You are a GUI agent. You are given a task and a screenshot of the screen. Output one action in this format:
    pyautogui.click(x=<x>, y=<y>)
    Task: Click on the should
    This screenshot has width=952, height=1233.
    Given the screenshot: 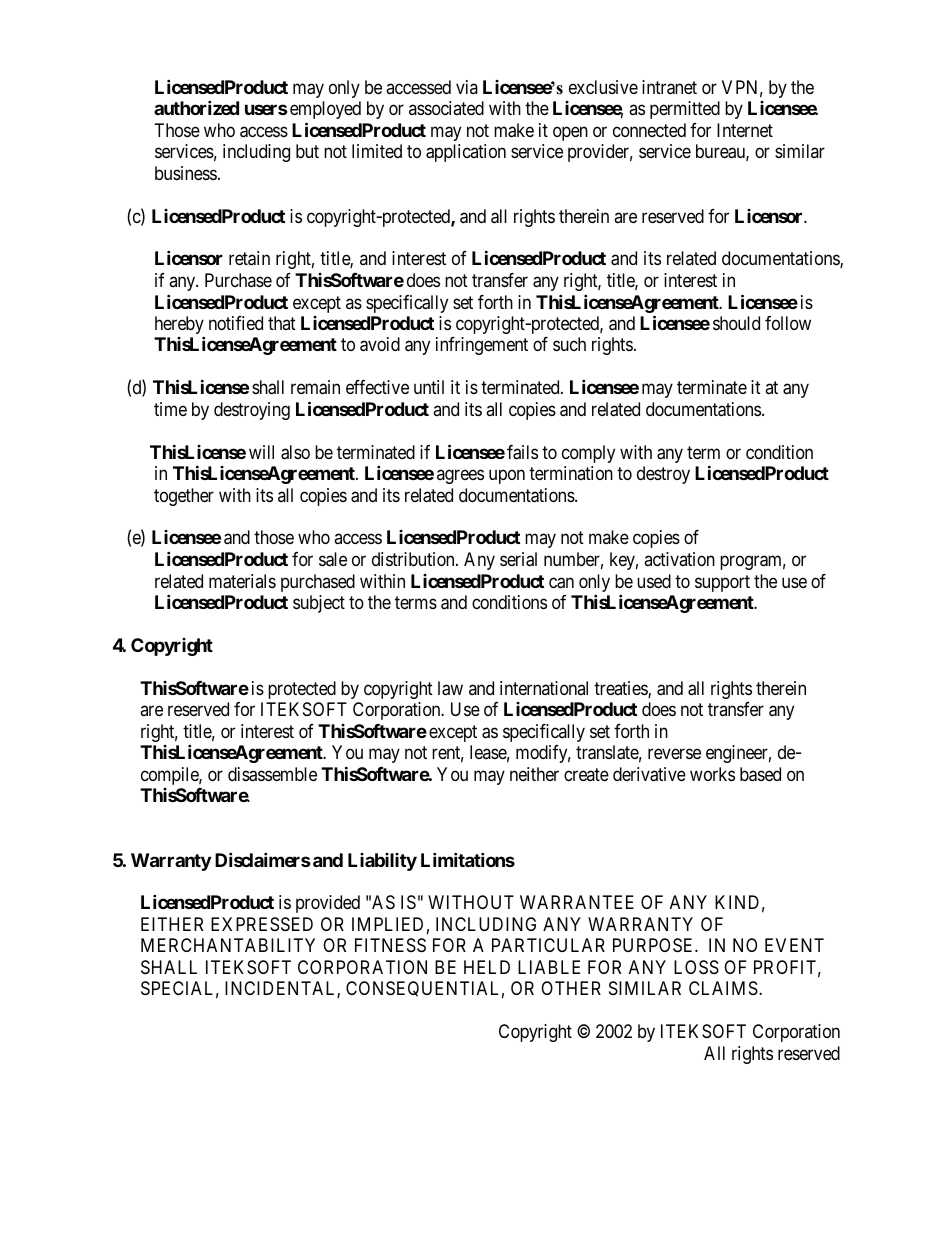 What is the action you would take?
    pyautogui.click(x=736, y=323)
